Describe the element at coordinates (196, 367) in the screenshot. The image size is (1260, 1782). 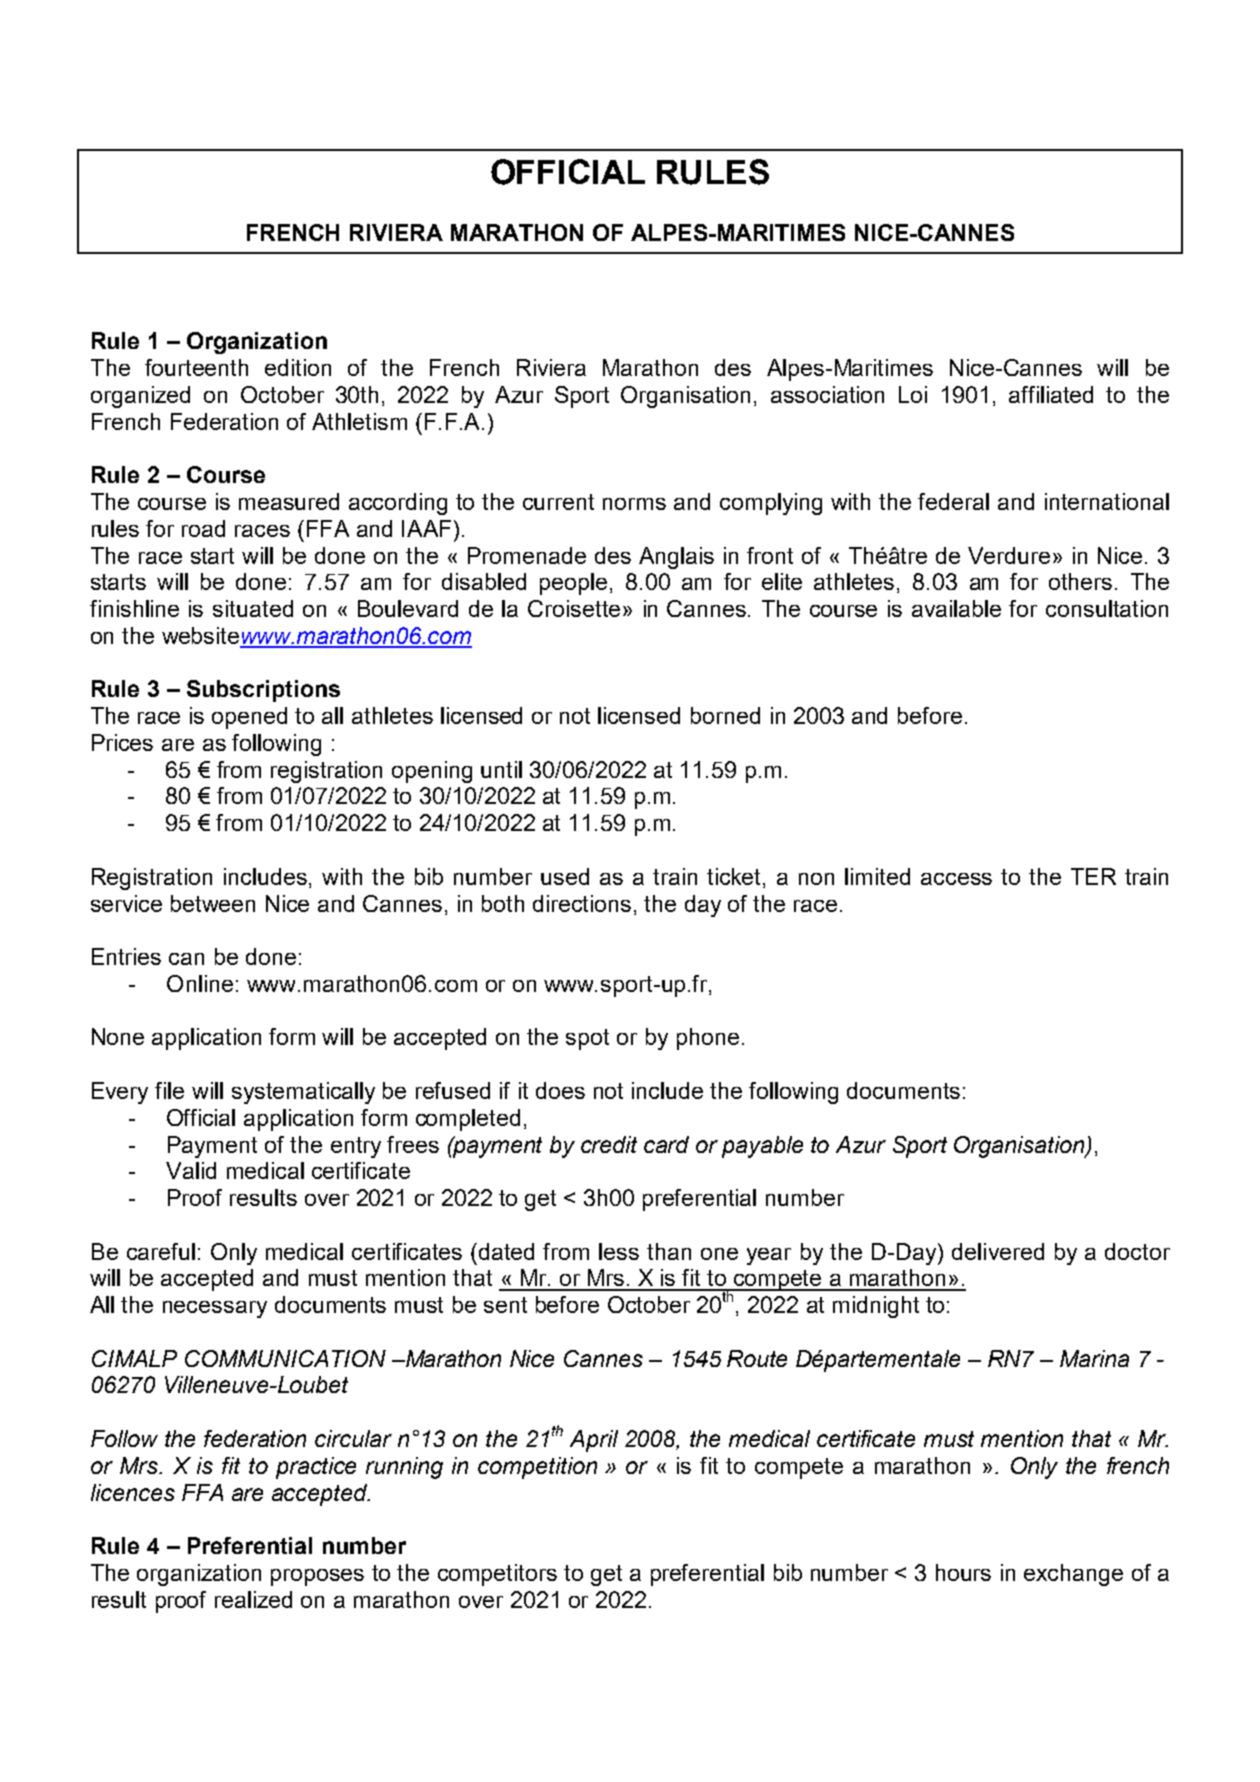
I see `fourteenth` at that location.
